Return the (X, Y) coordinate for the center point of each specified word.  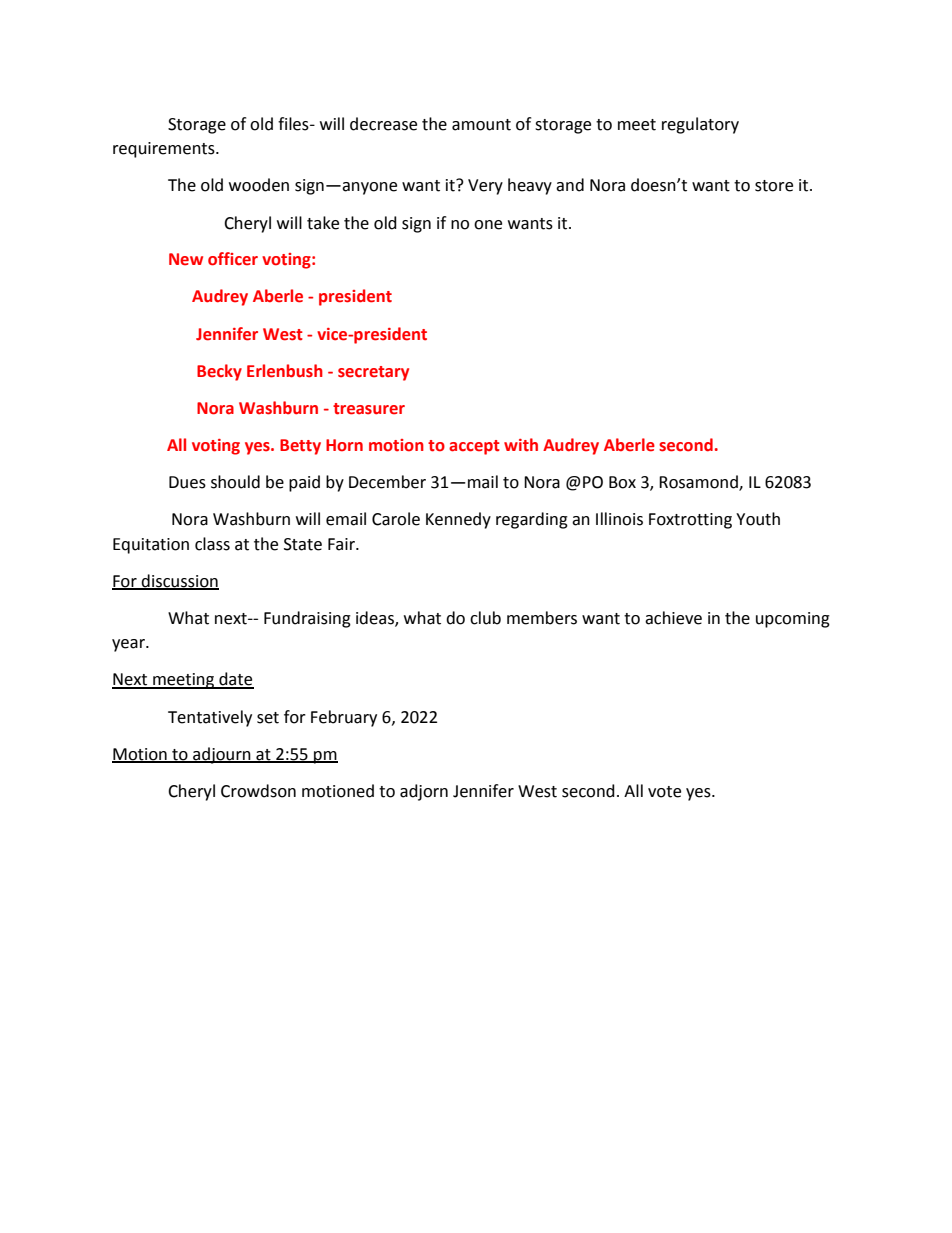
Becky (219, 372)
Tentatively (210, 718)
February (344, 718)
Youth (758, 519)
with (521, 445)
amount (481, 125)
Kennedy (458, 520)
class (212, 544)
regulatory (700, 125)
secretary (373, 373)
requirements (165, 150)
